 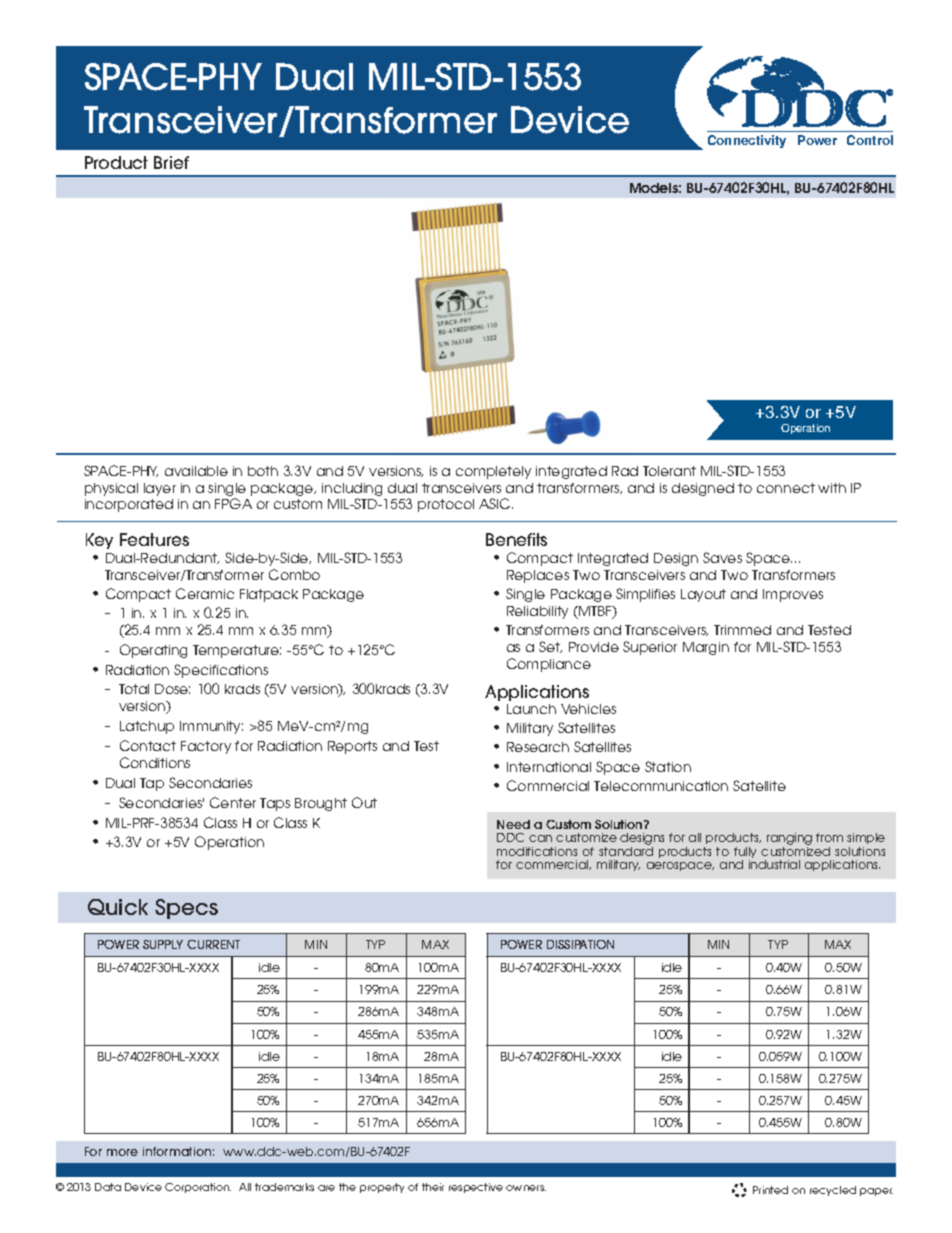 I want to click on industrial, so click(x=774, y=864).
